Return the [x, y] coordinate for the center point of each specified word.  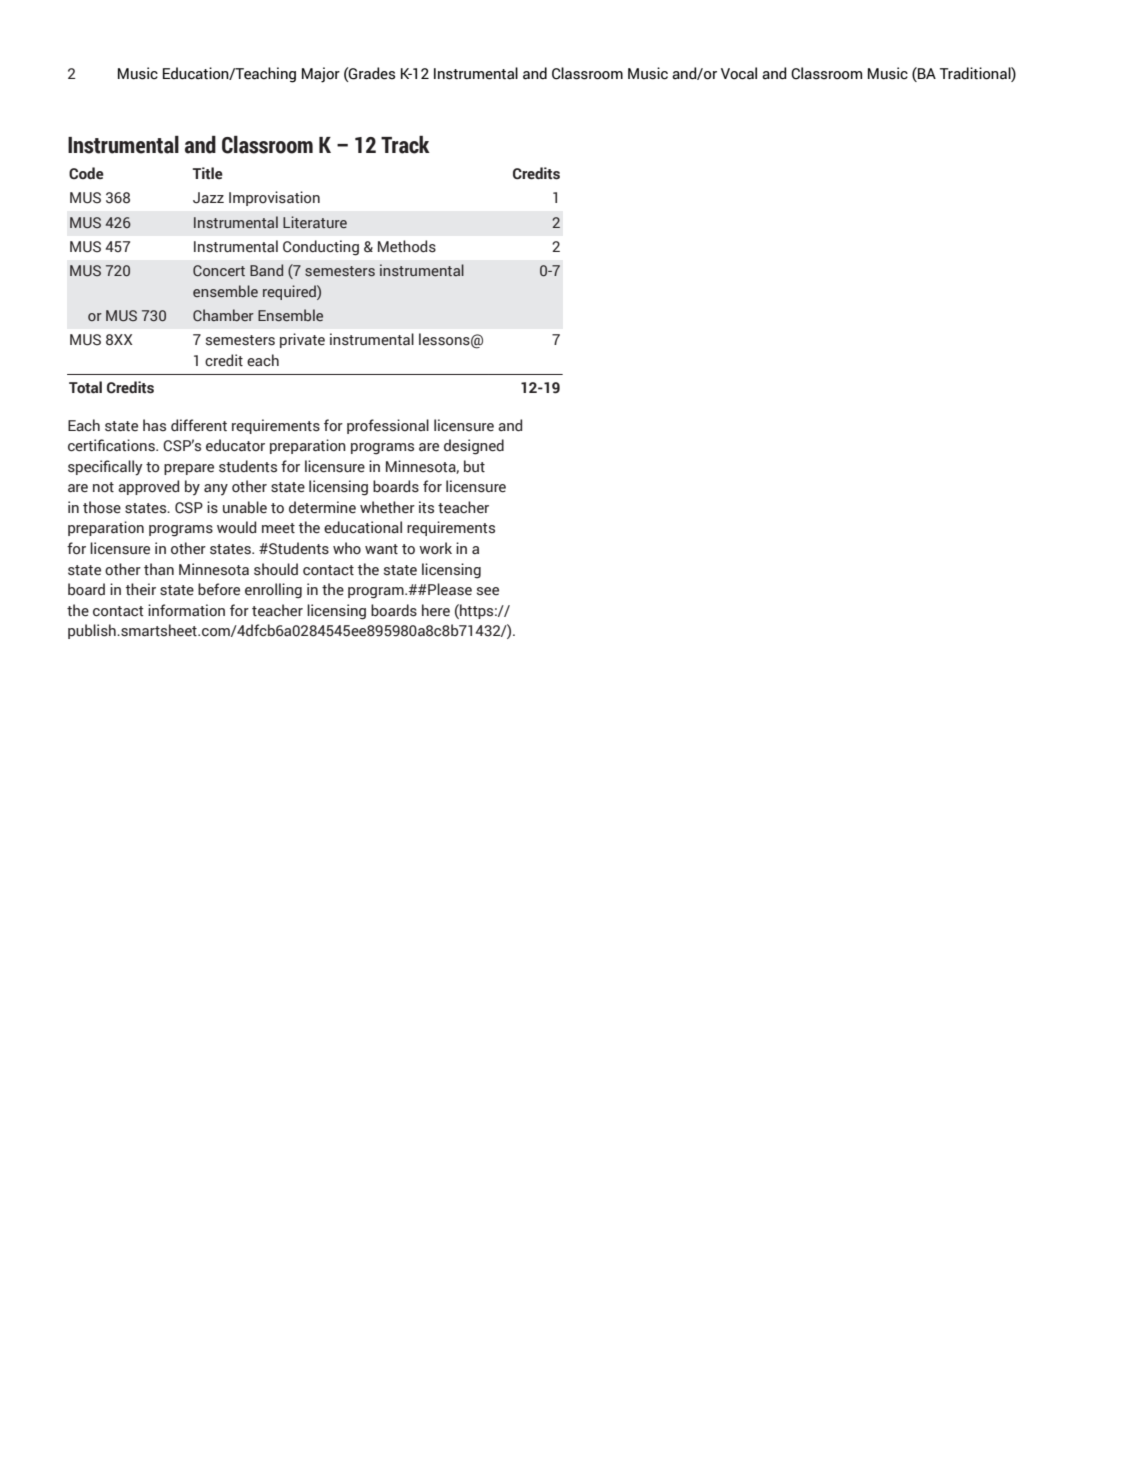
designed [474, 447]
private [302, 340]
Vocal [739, 73]
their [141, 589]
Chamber [223, 315]
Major [321, 75]
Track [405, 145]
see [488, 591]
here [436, 610]
